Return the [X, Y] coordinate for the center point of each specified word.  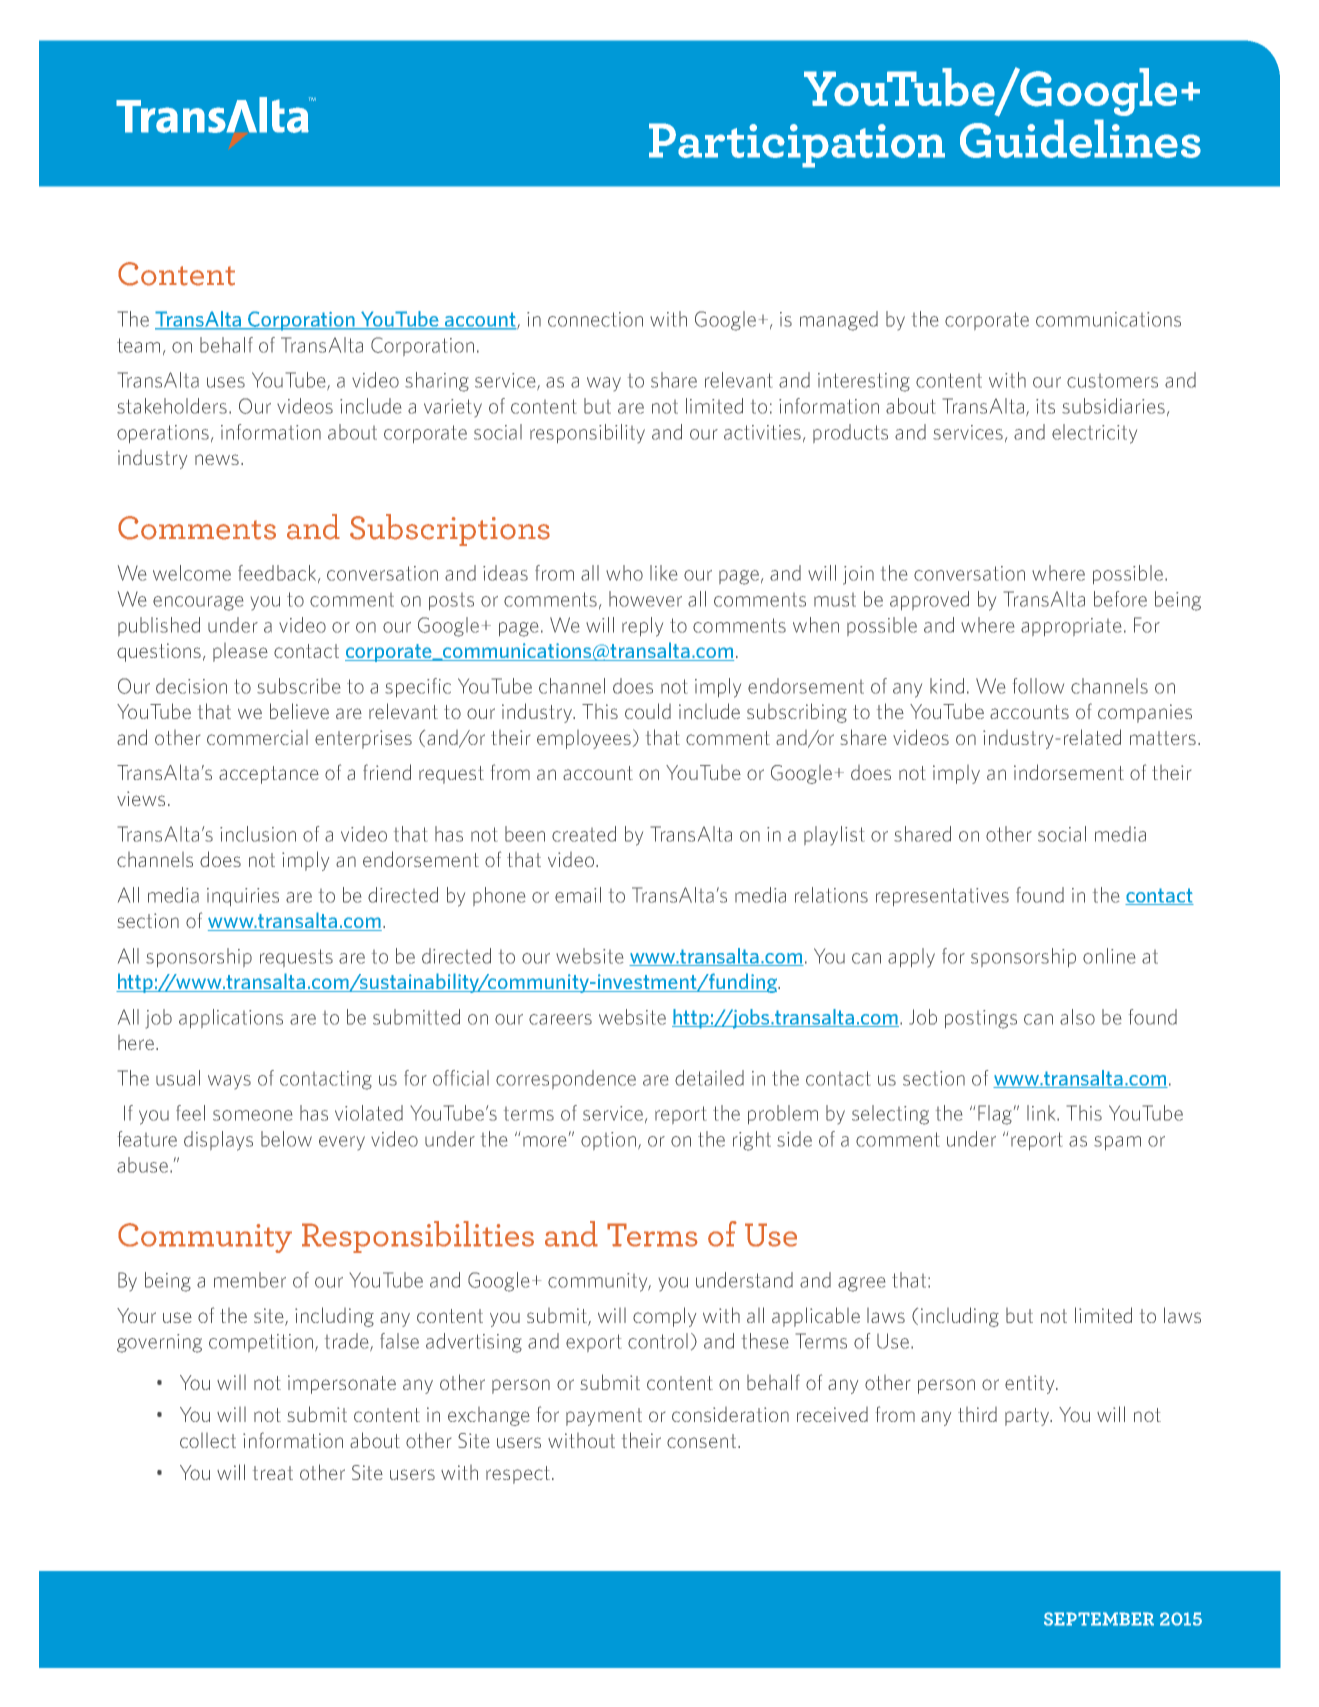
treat [273, 1473]
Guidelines [1080, 138]
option [608, 1141]
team [138, 345]
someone [252, 1115]
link [1043, 1113]
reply [642, 627]
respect [518, 1475]
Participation [797, 145]
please [240, 652]
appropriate [1071, 627]
